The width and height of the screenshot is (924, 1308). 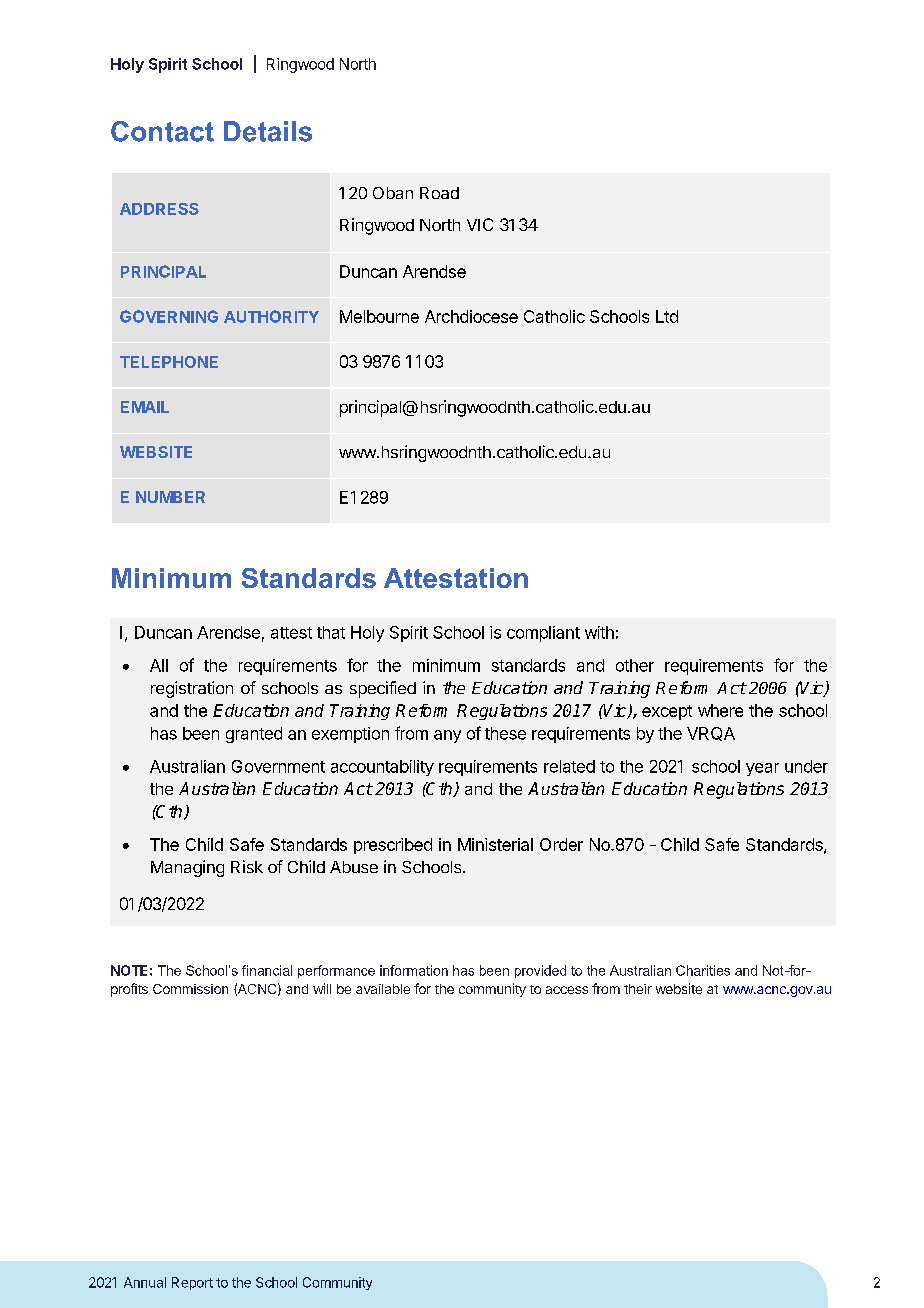 I want to click on access, so click(x=567, y=990).
